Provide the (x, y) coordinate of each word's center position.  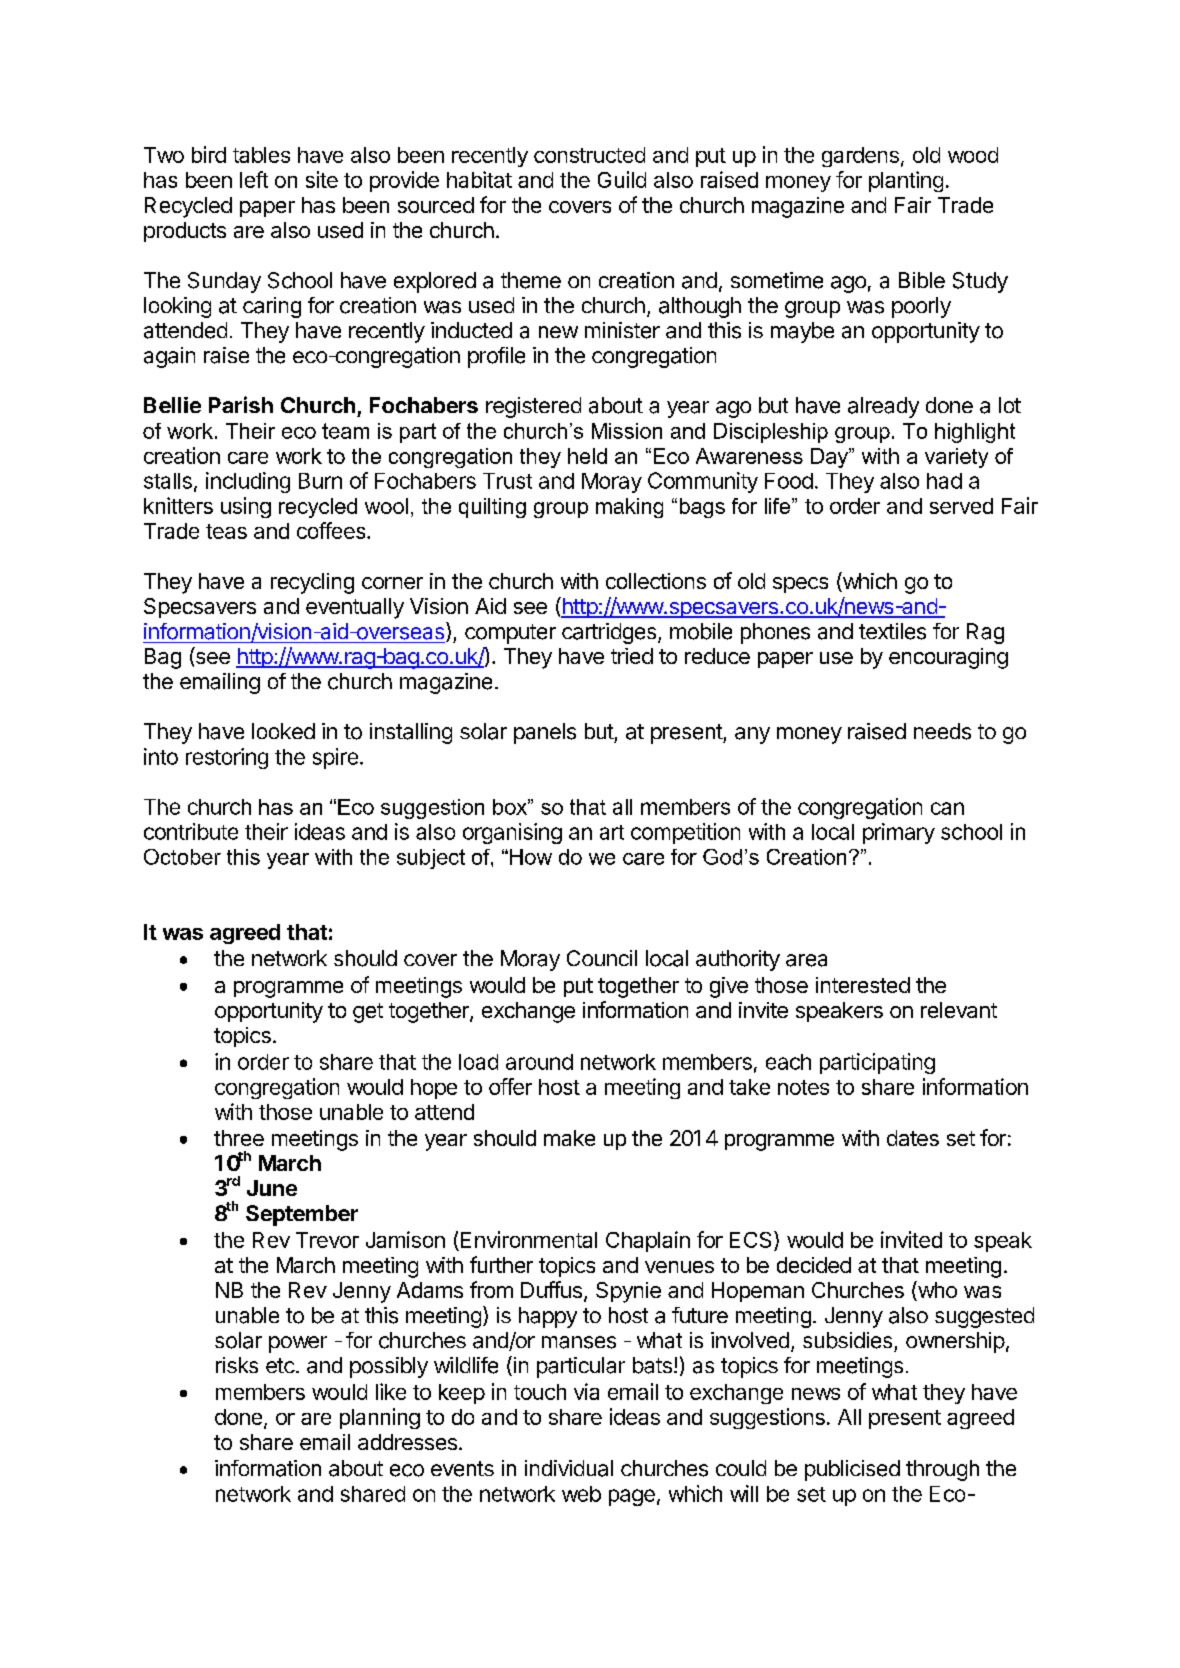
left (254, 179)
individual (569, 1468)
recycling (312, 583)
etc (280, 1365)
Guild (622, 179)
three (239, 1138)
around (539, 1062)
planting (906, 181)
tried (632, 656)
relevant (959, 1010)
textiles (892, 631)
